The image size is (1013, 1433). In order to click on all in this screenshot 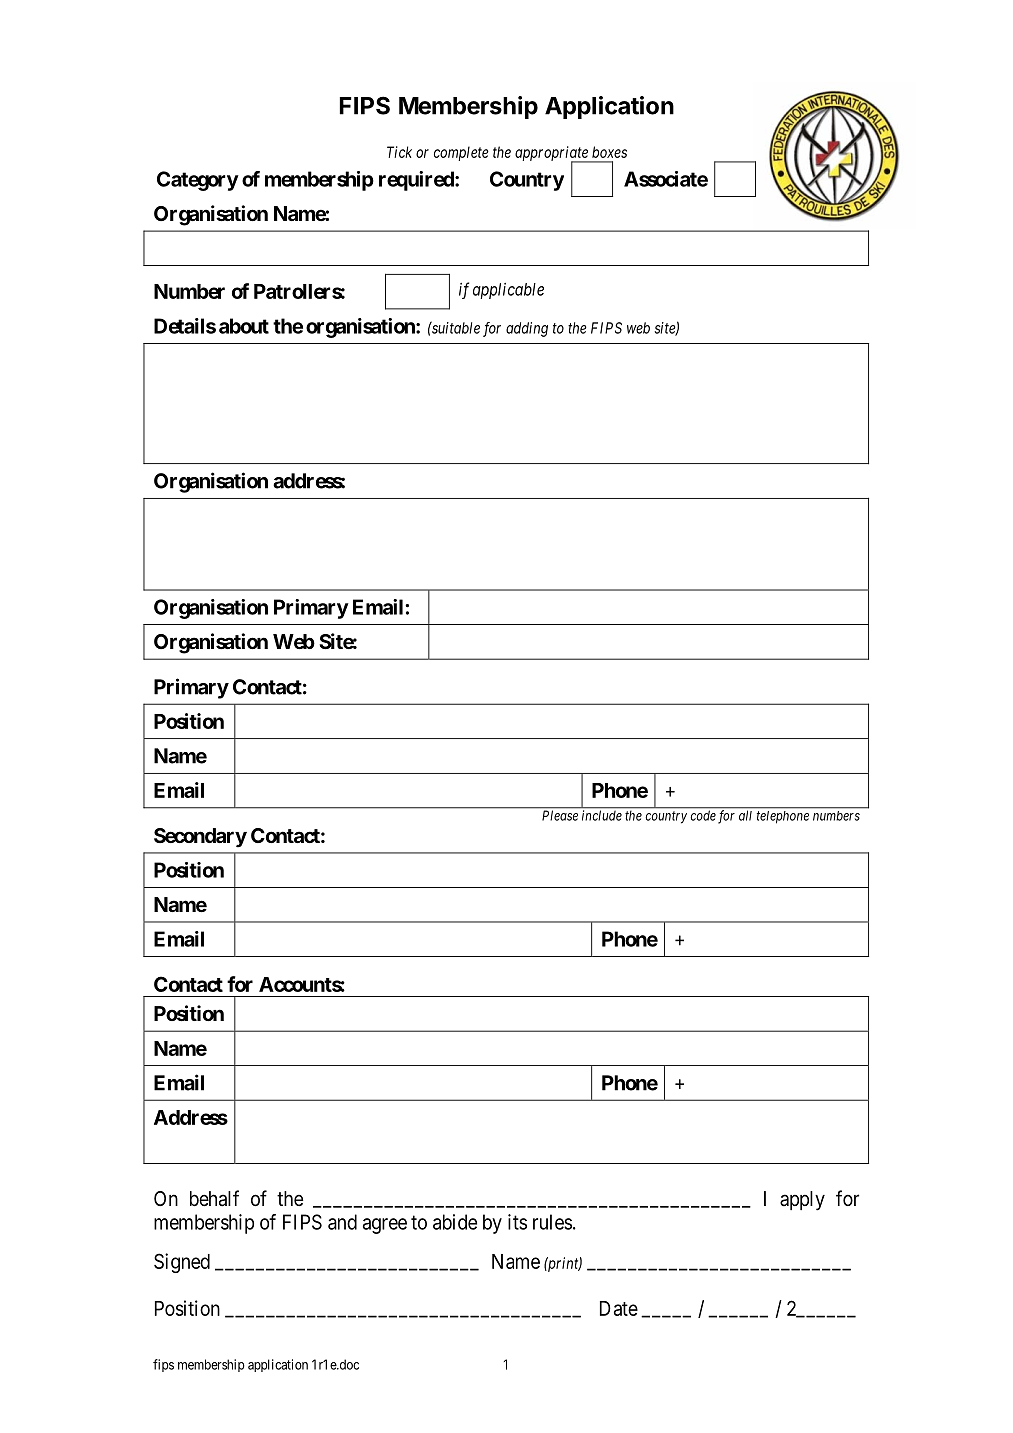, I will do `click(745, 815)`.
